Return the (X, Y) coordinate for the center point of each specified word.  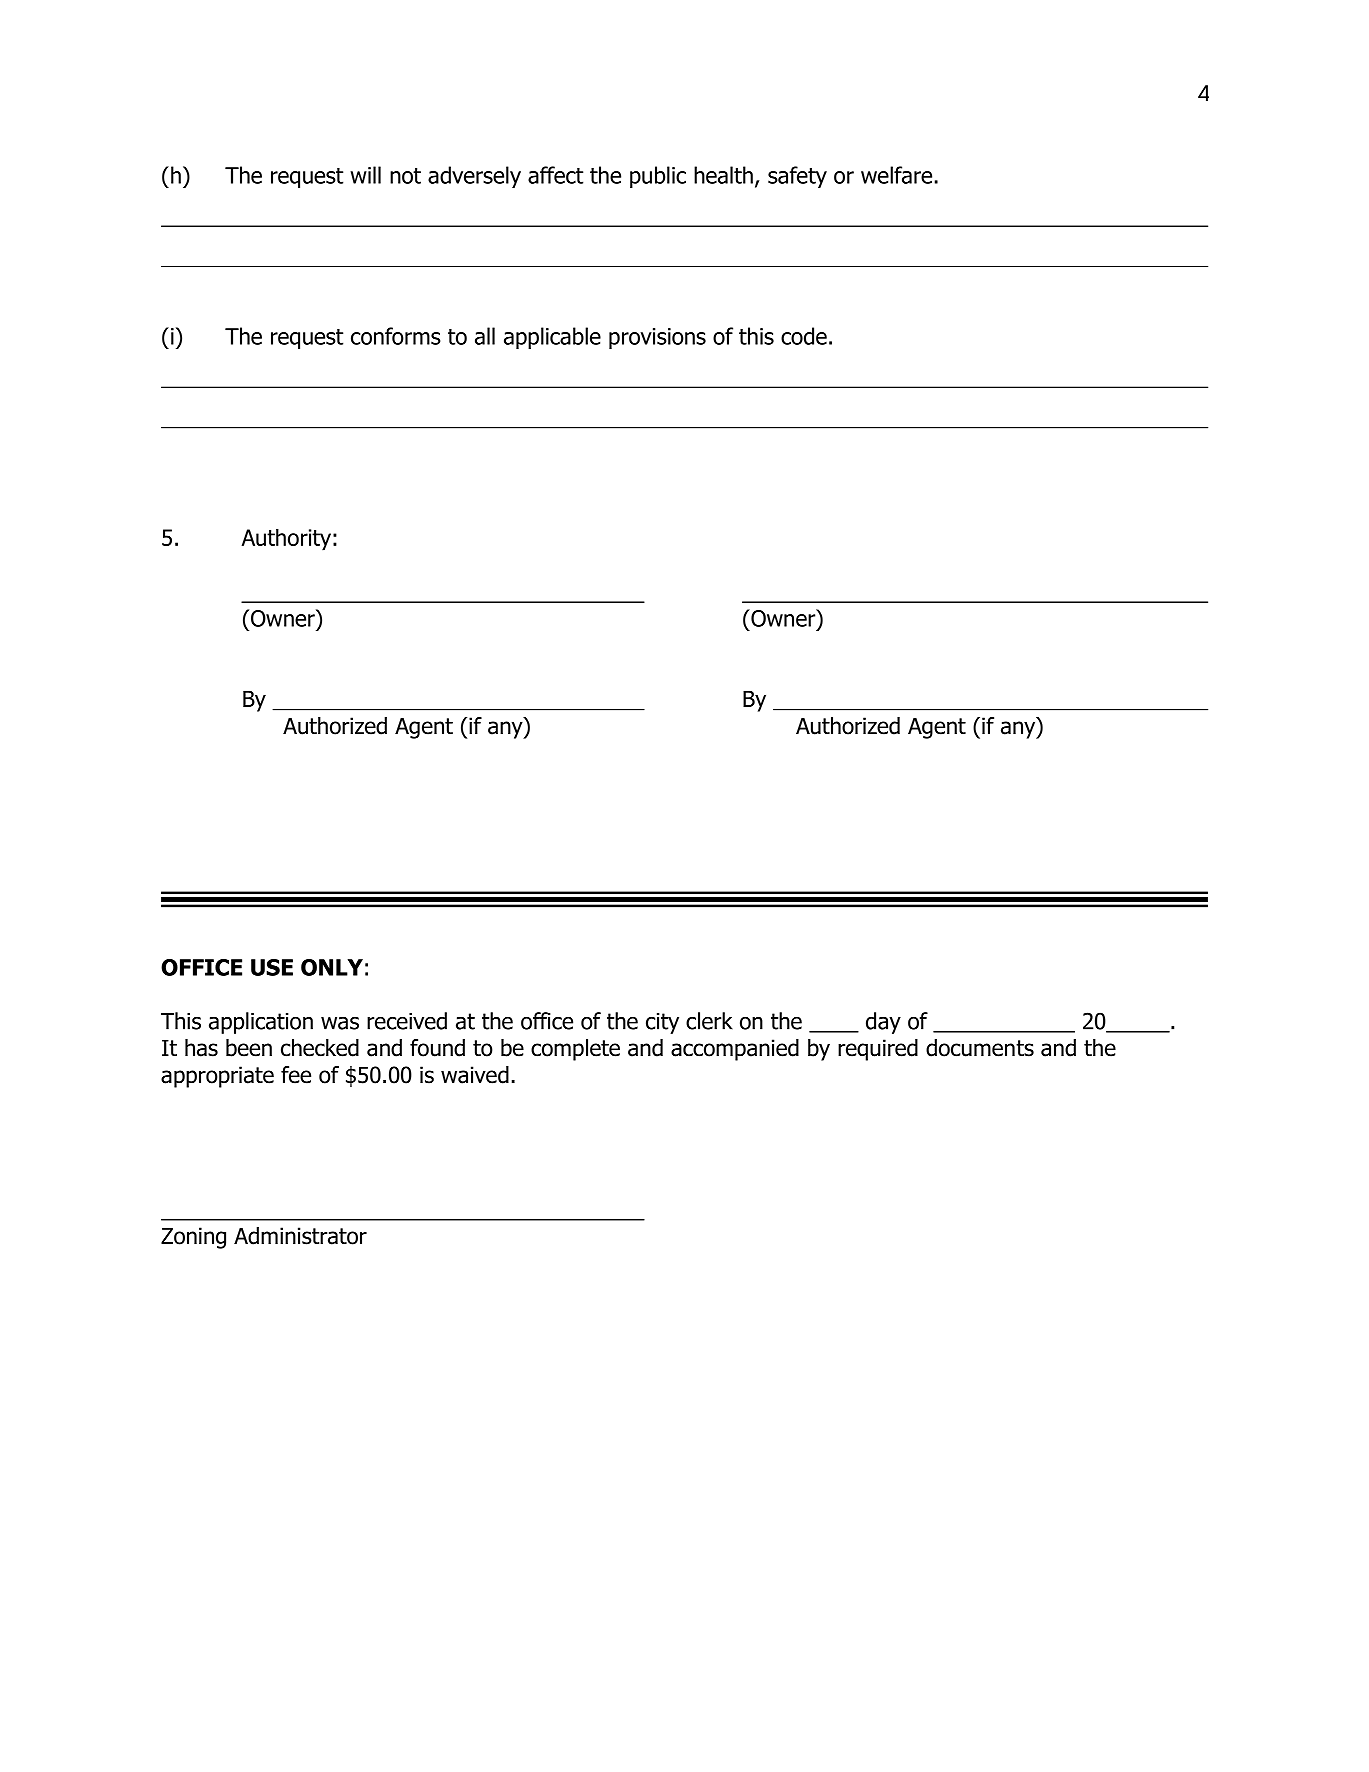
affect (555, 175)
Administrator (300, 1236)
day (883, 1023)
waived (475, 1075)
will (365, 175)
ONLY (332, 967)
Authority (286, 540)
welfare (896, 175)
